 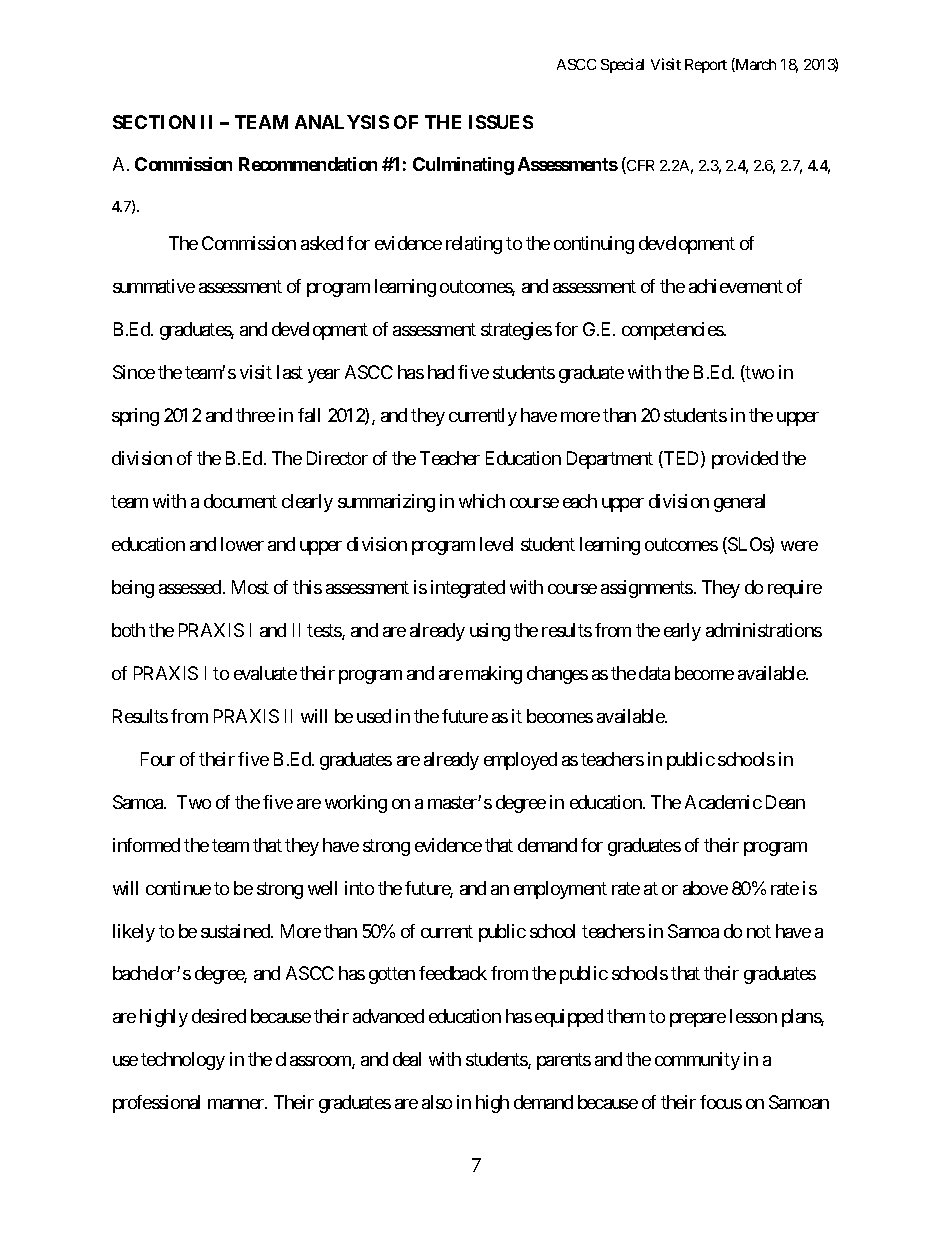 What do you see at coordinates (437, 1102) in the screenshot?
I see `also` at bounding box center [437, 1102].
